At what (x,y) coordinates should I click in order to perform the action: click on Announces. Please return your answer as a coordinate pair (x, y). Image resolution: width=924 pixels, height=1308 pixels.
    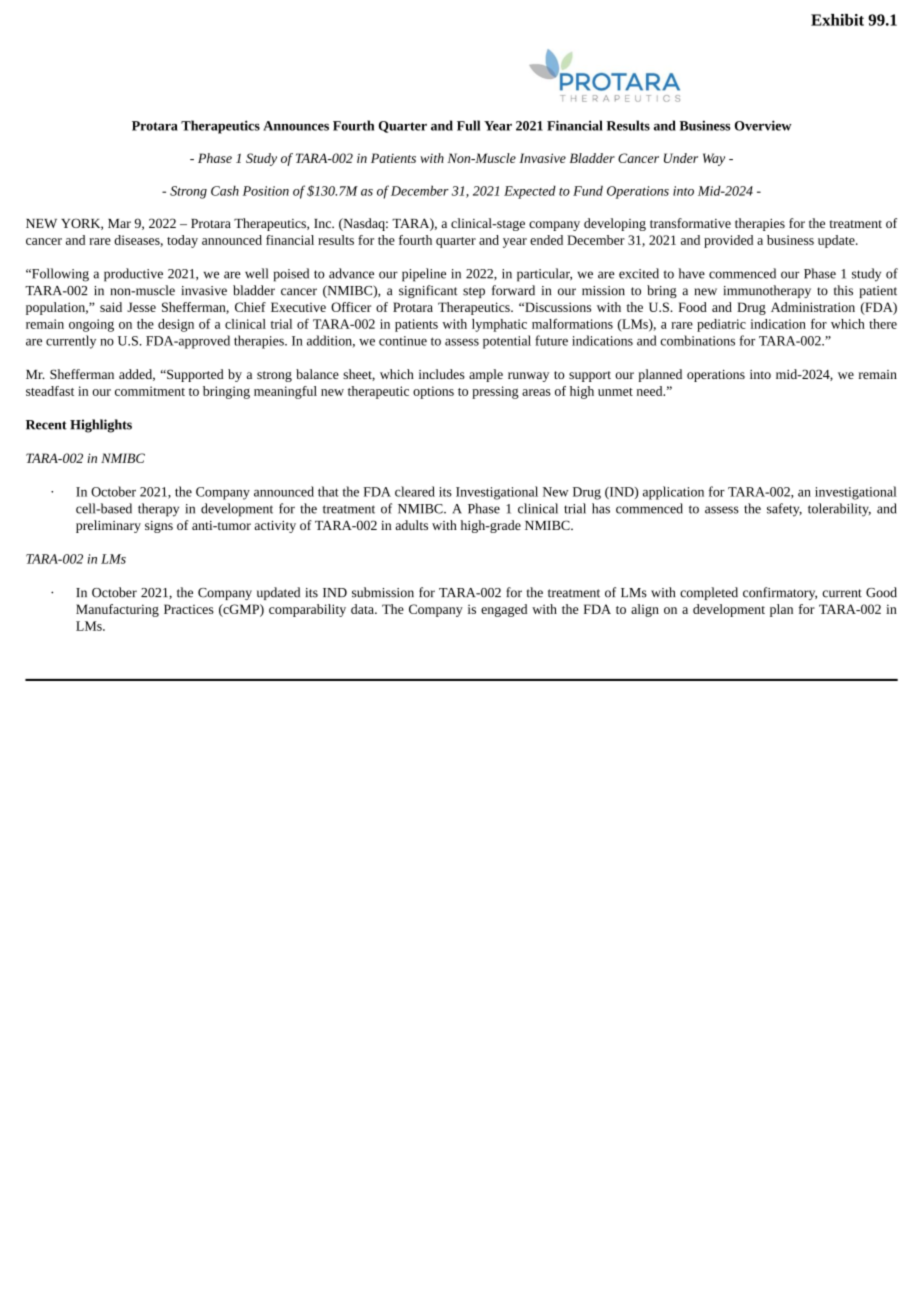
    Looking at the image, I should click on (296, 126).
